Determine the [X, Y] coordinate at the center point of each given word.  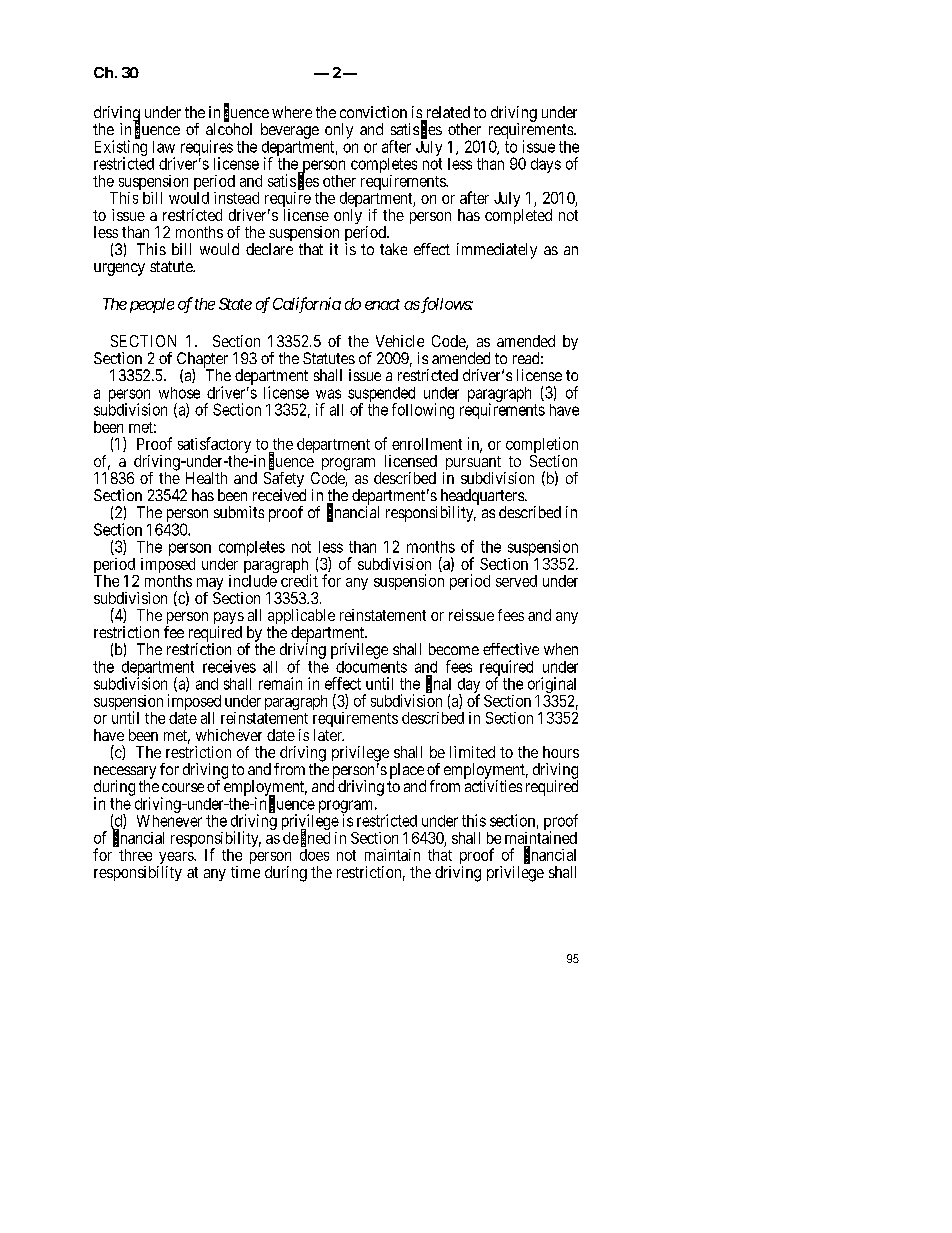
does [314, 855]
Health [206, 478]
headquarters [482, 498]
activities [493, 786]
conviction [373, 112]
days [546, 165]
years [176, 859]
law [164, 147]
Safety [285, 481]
